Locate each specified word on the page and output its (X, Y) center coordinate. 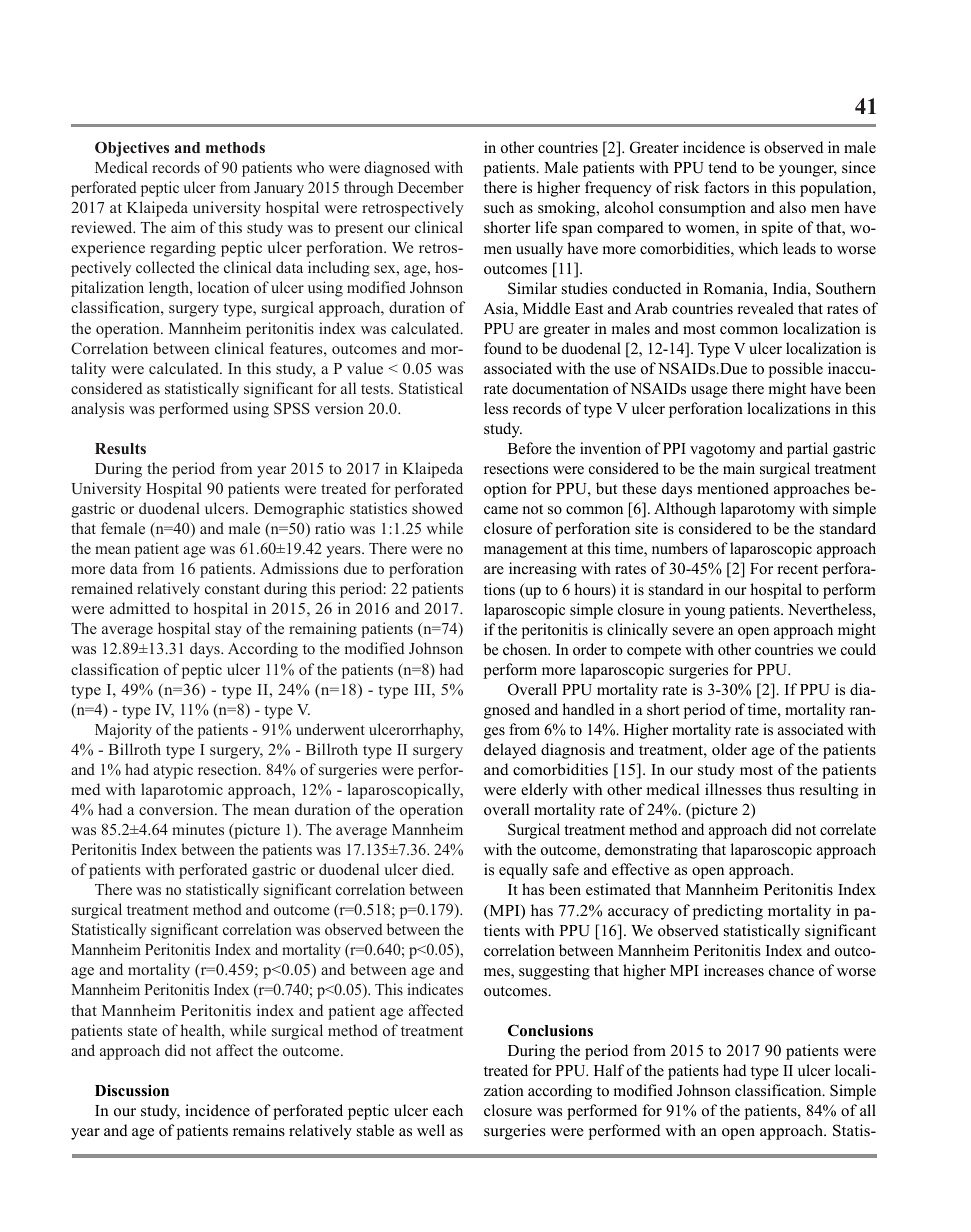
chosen (526, 649)
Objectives (132, 149)
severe (693, 631)
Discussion (132, 1090)
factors (726, 187)
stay (228, 631)
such (499, 207)
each (448, 1110)
